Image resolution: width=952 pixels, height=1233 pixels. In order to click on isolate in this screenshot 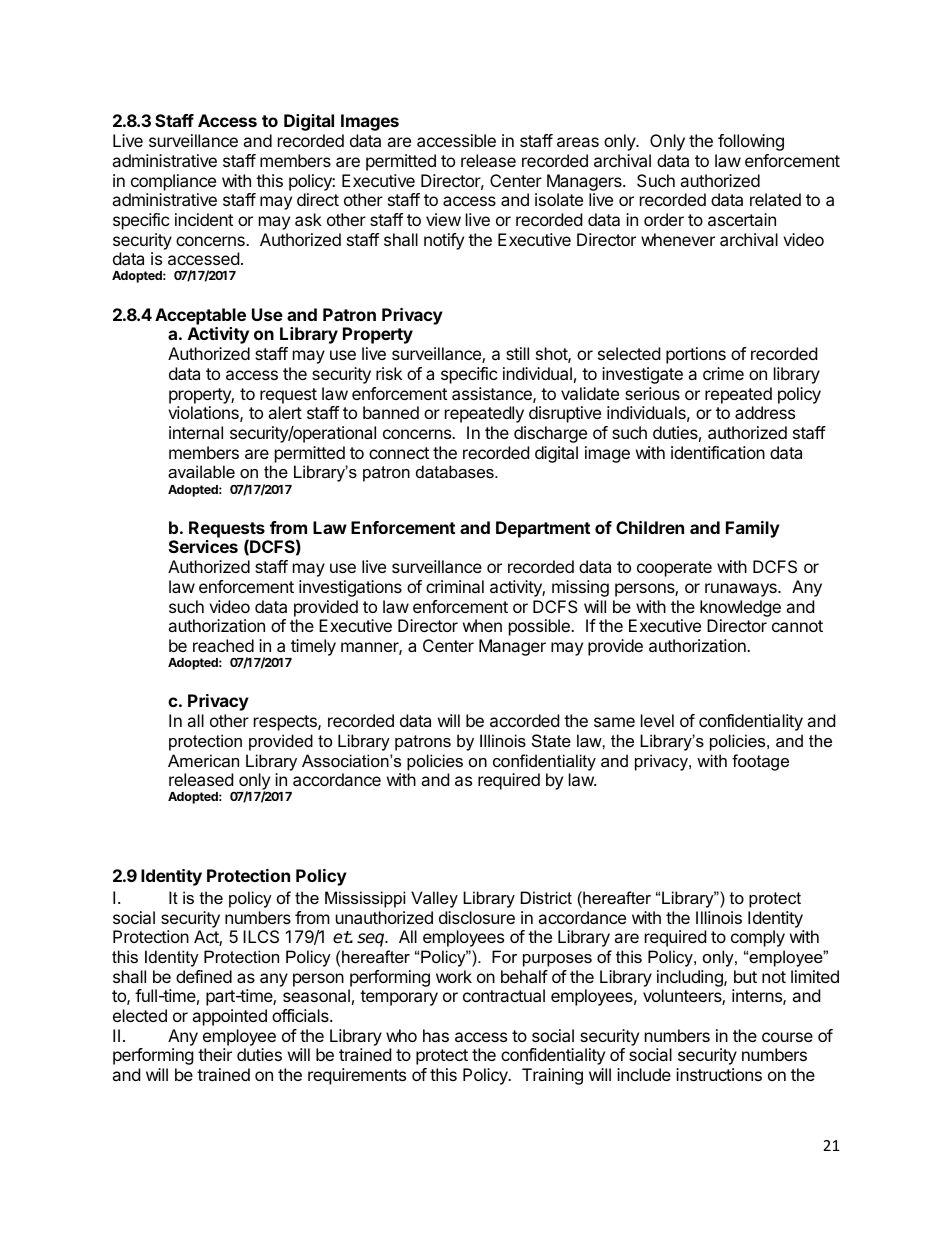, I will do `click(559, 199)`.
